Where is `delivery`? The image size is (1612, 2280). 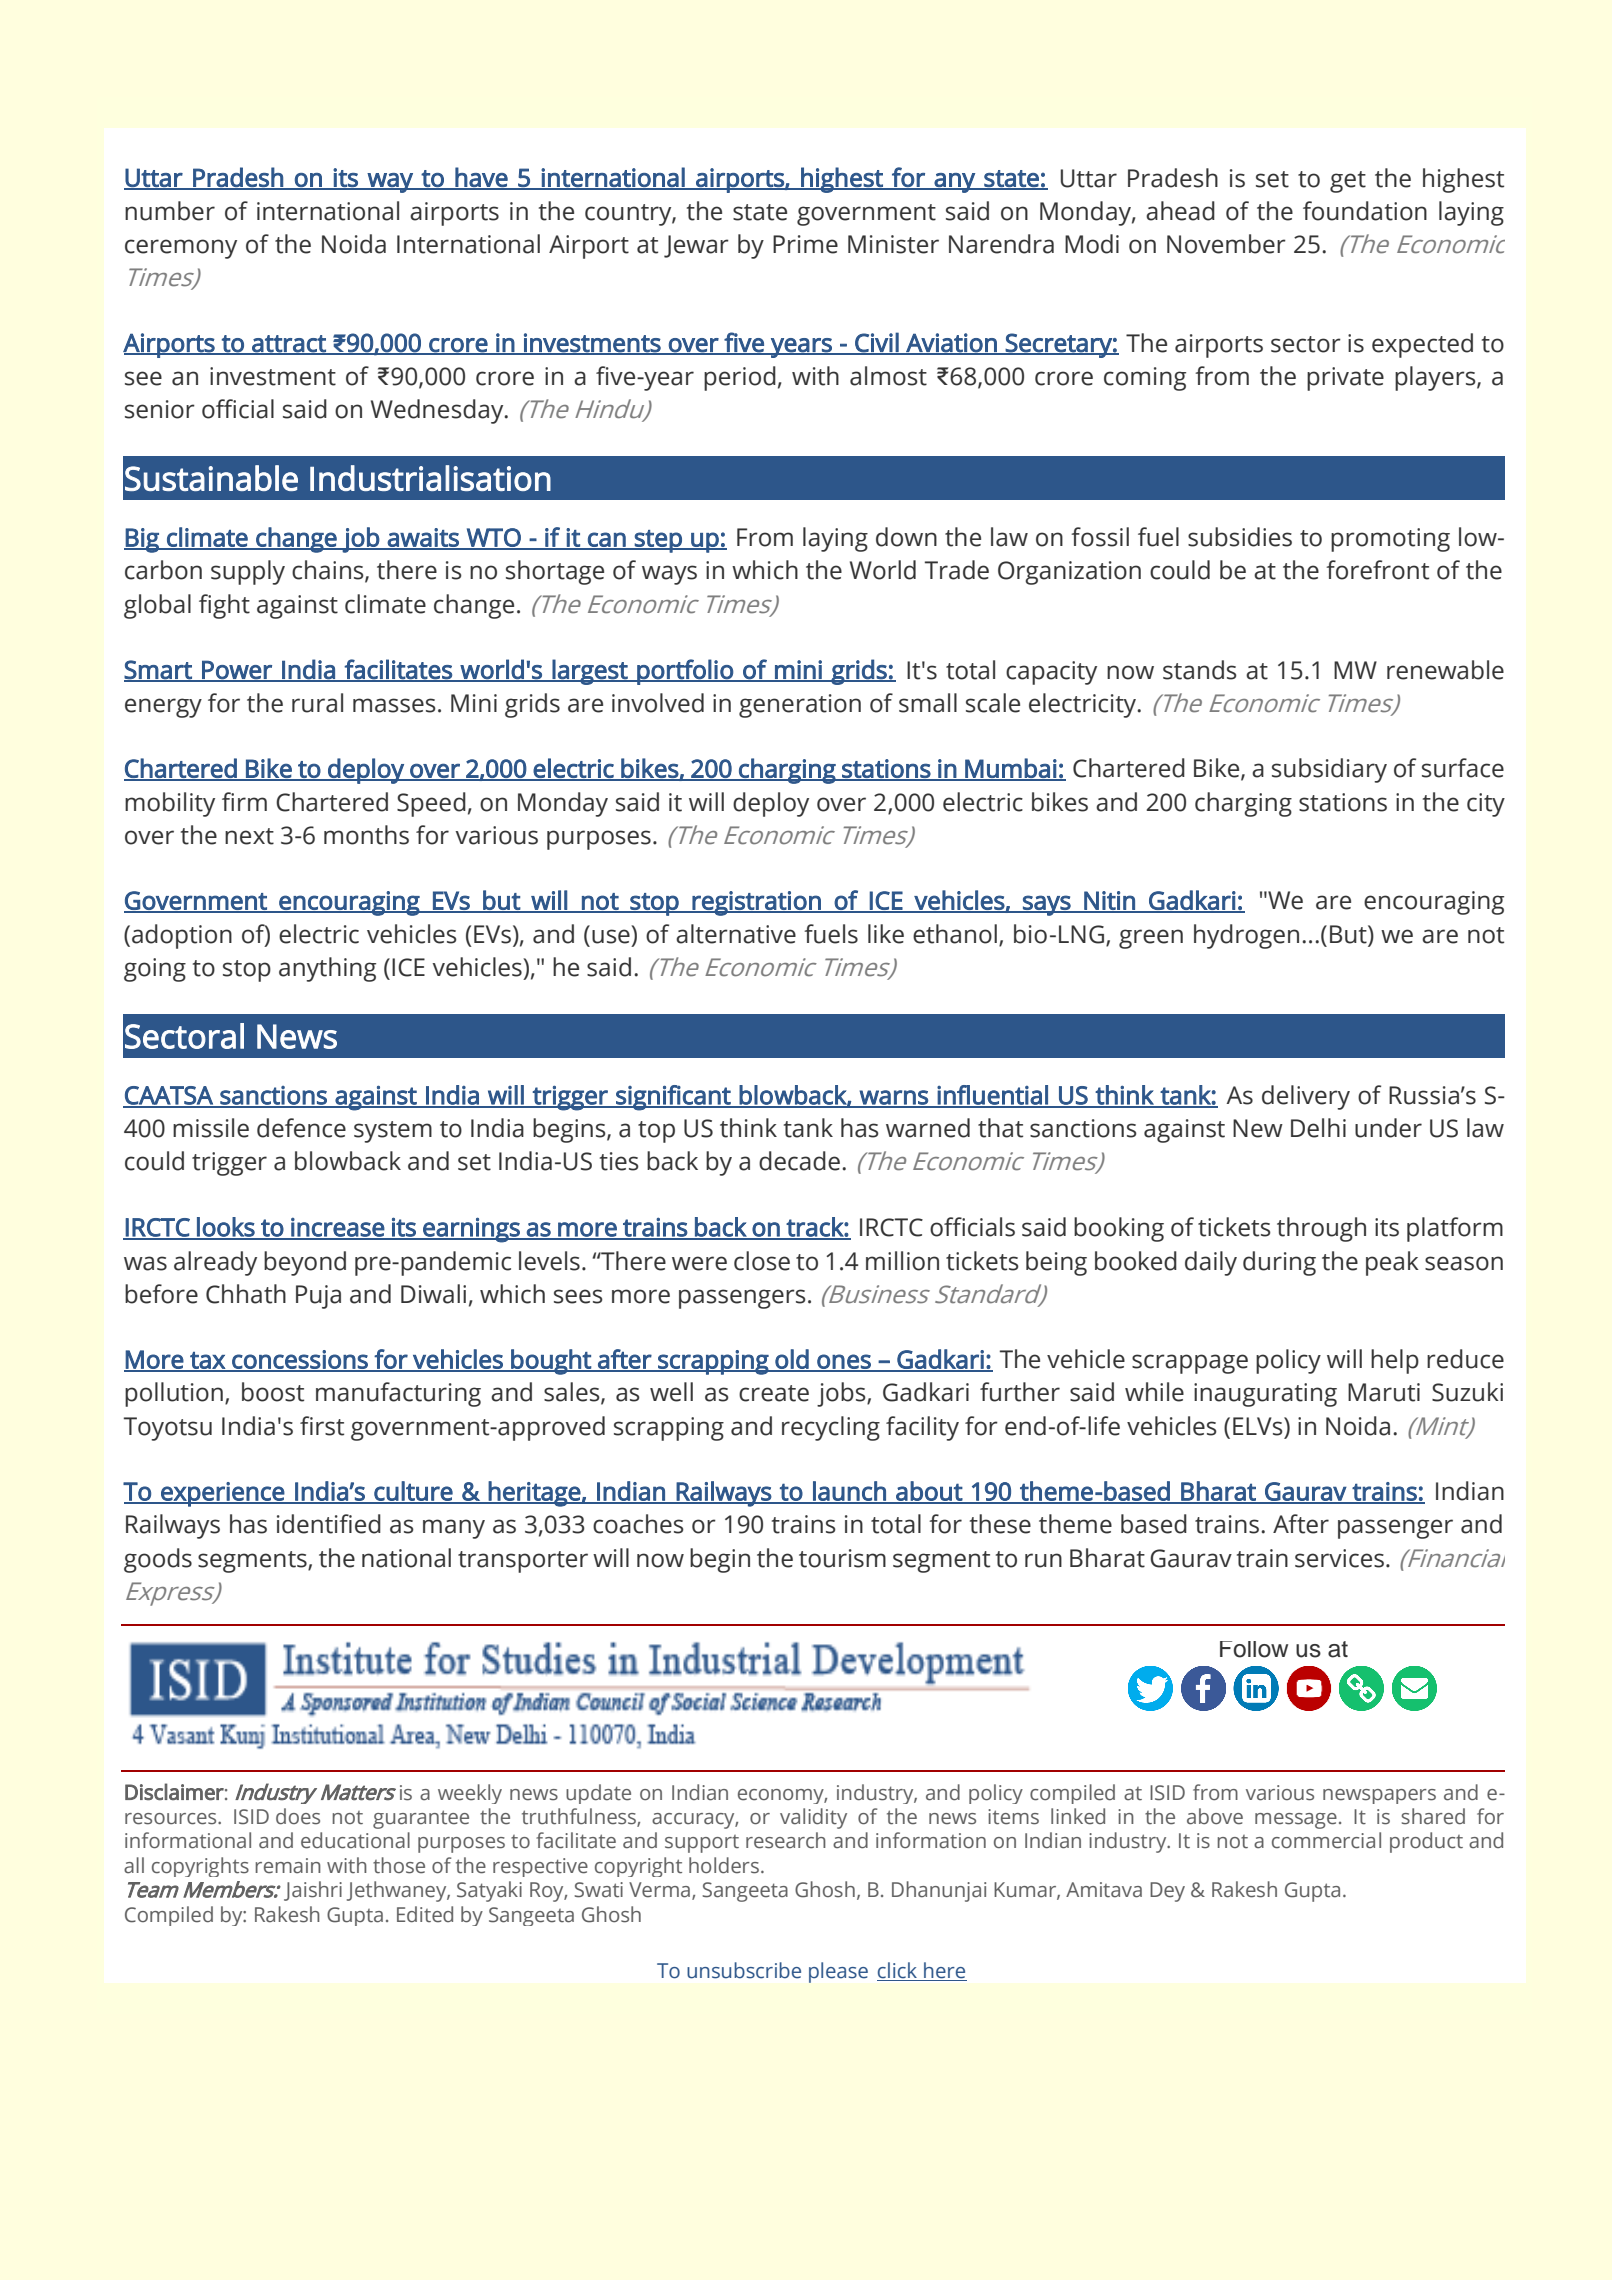 delivery is located at coordinates (1306, 1097).
